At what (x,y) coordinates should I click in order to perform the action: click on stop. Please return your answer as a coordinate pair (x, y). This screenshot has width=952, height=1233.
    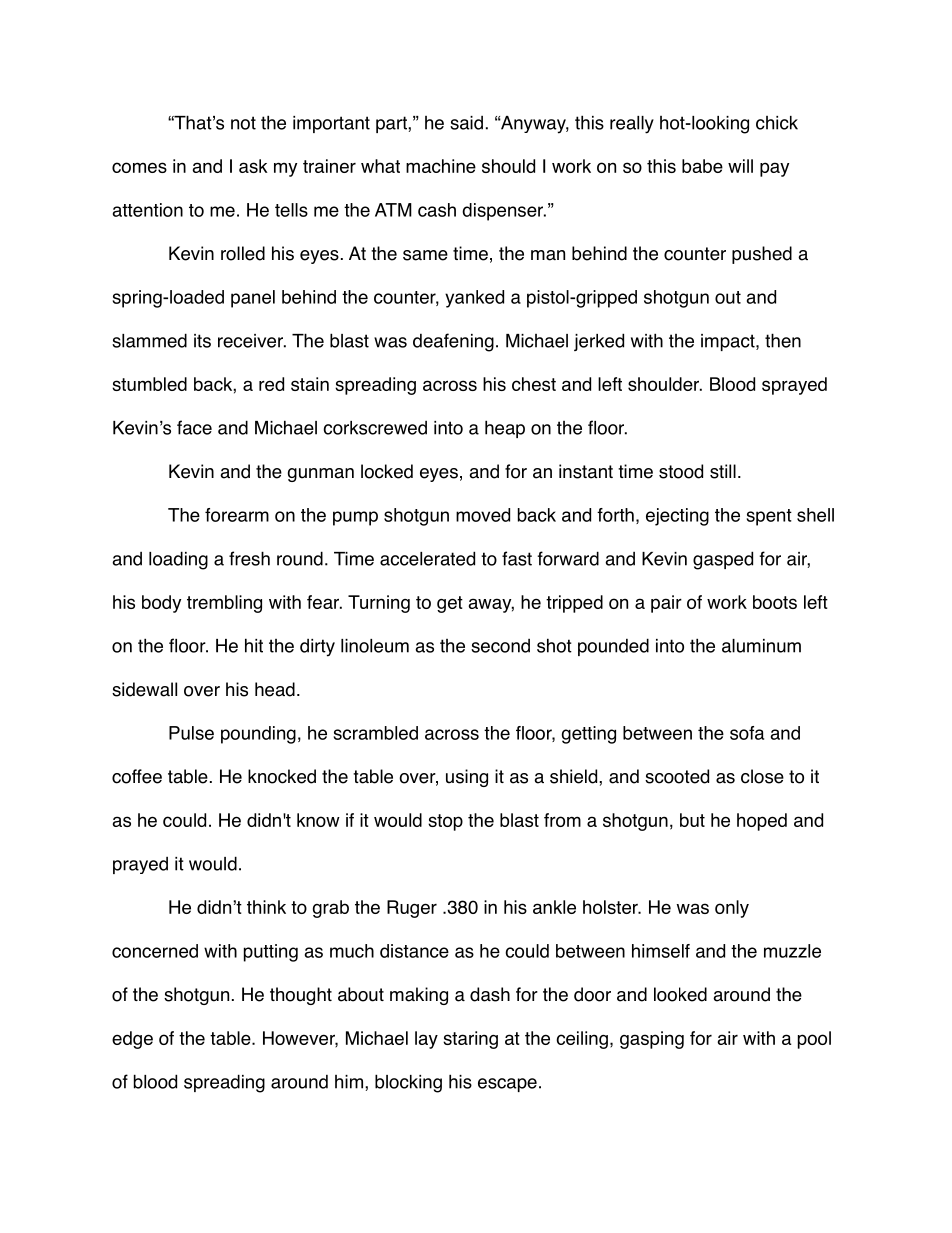
    Looking at the image, I should click on (445, 822).
